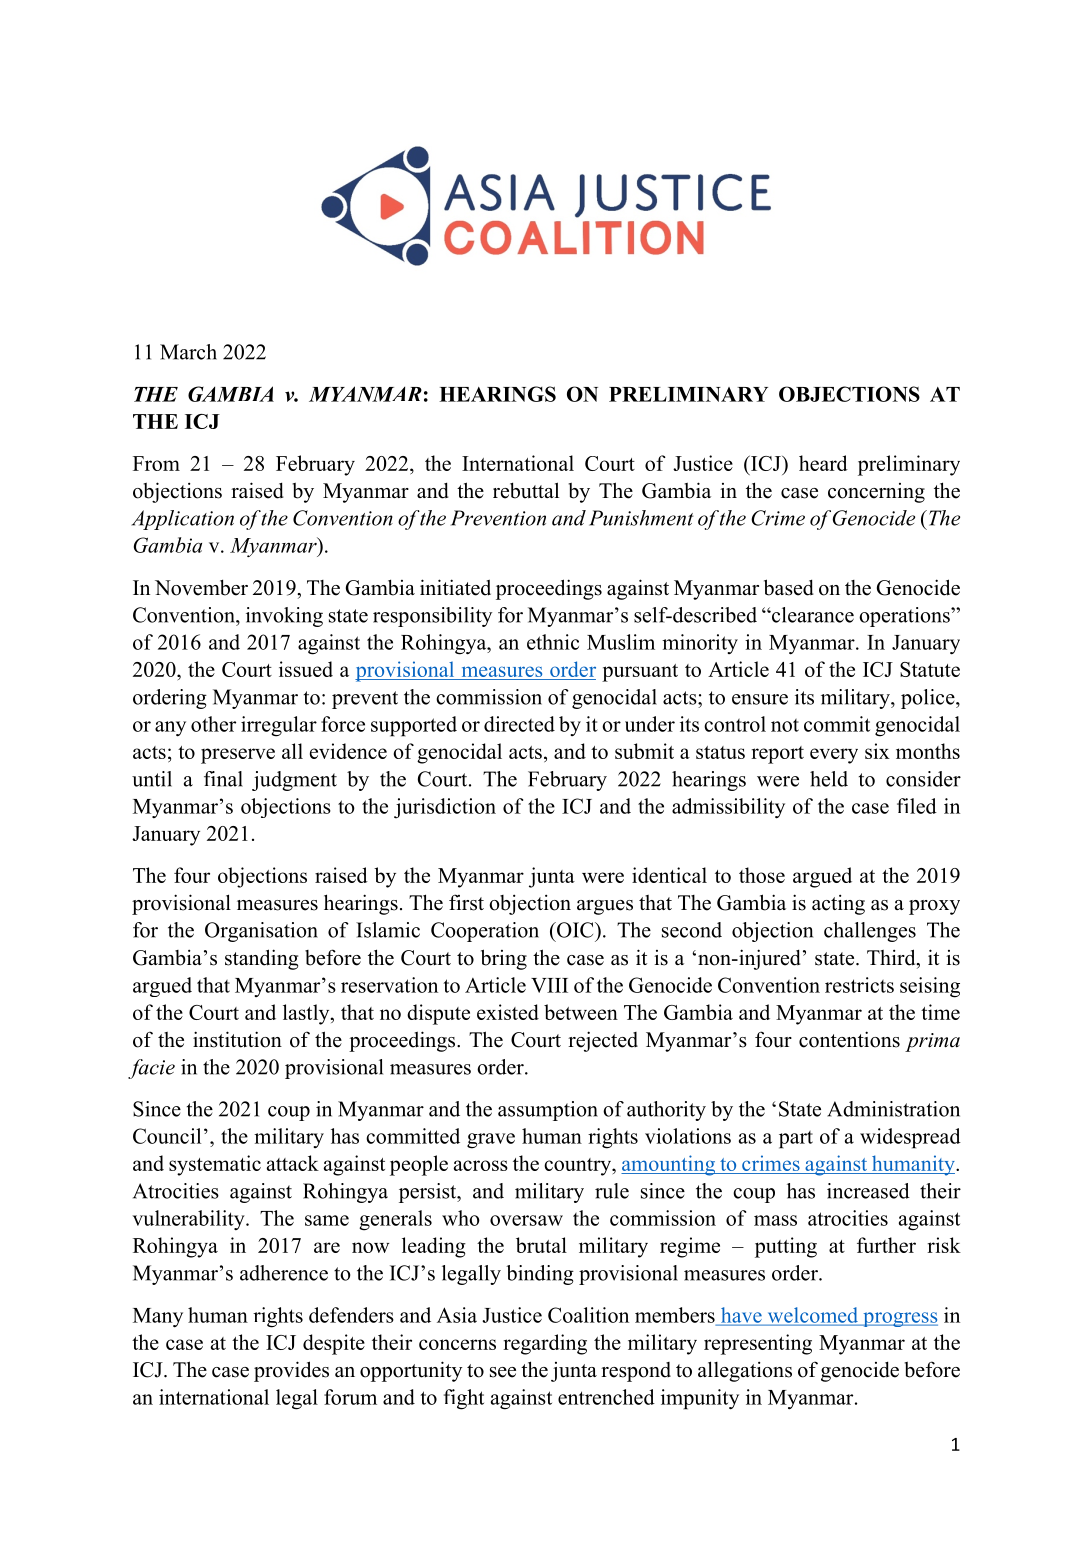 The height and width of the screenshot is (1546, 1092). Describe the element at coordinates (188, 352) in the screenshot. I see `March` at that location.
